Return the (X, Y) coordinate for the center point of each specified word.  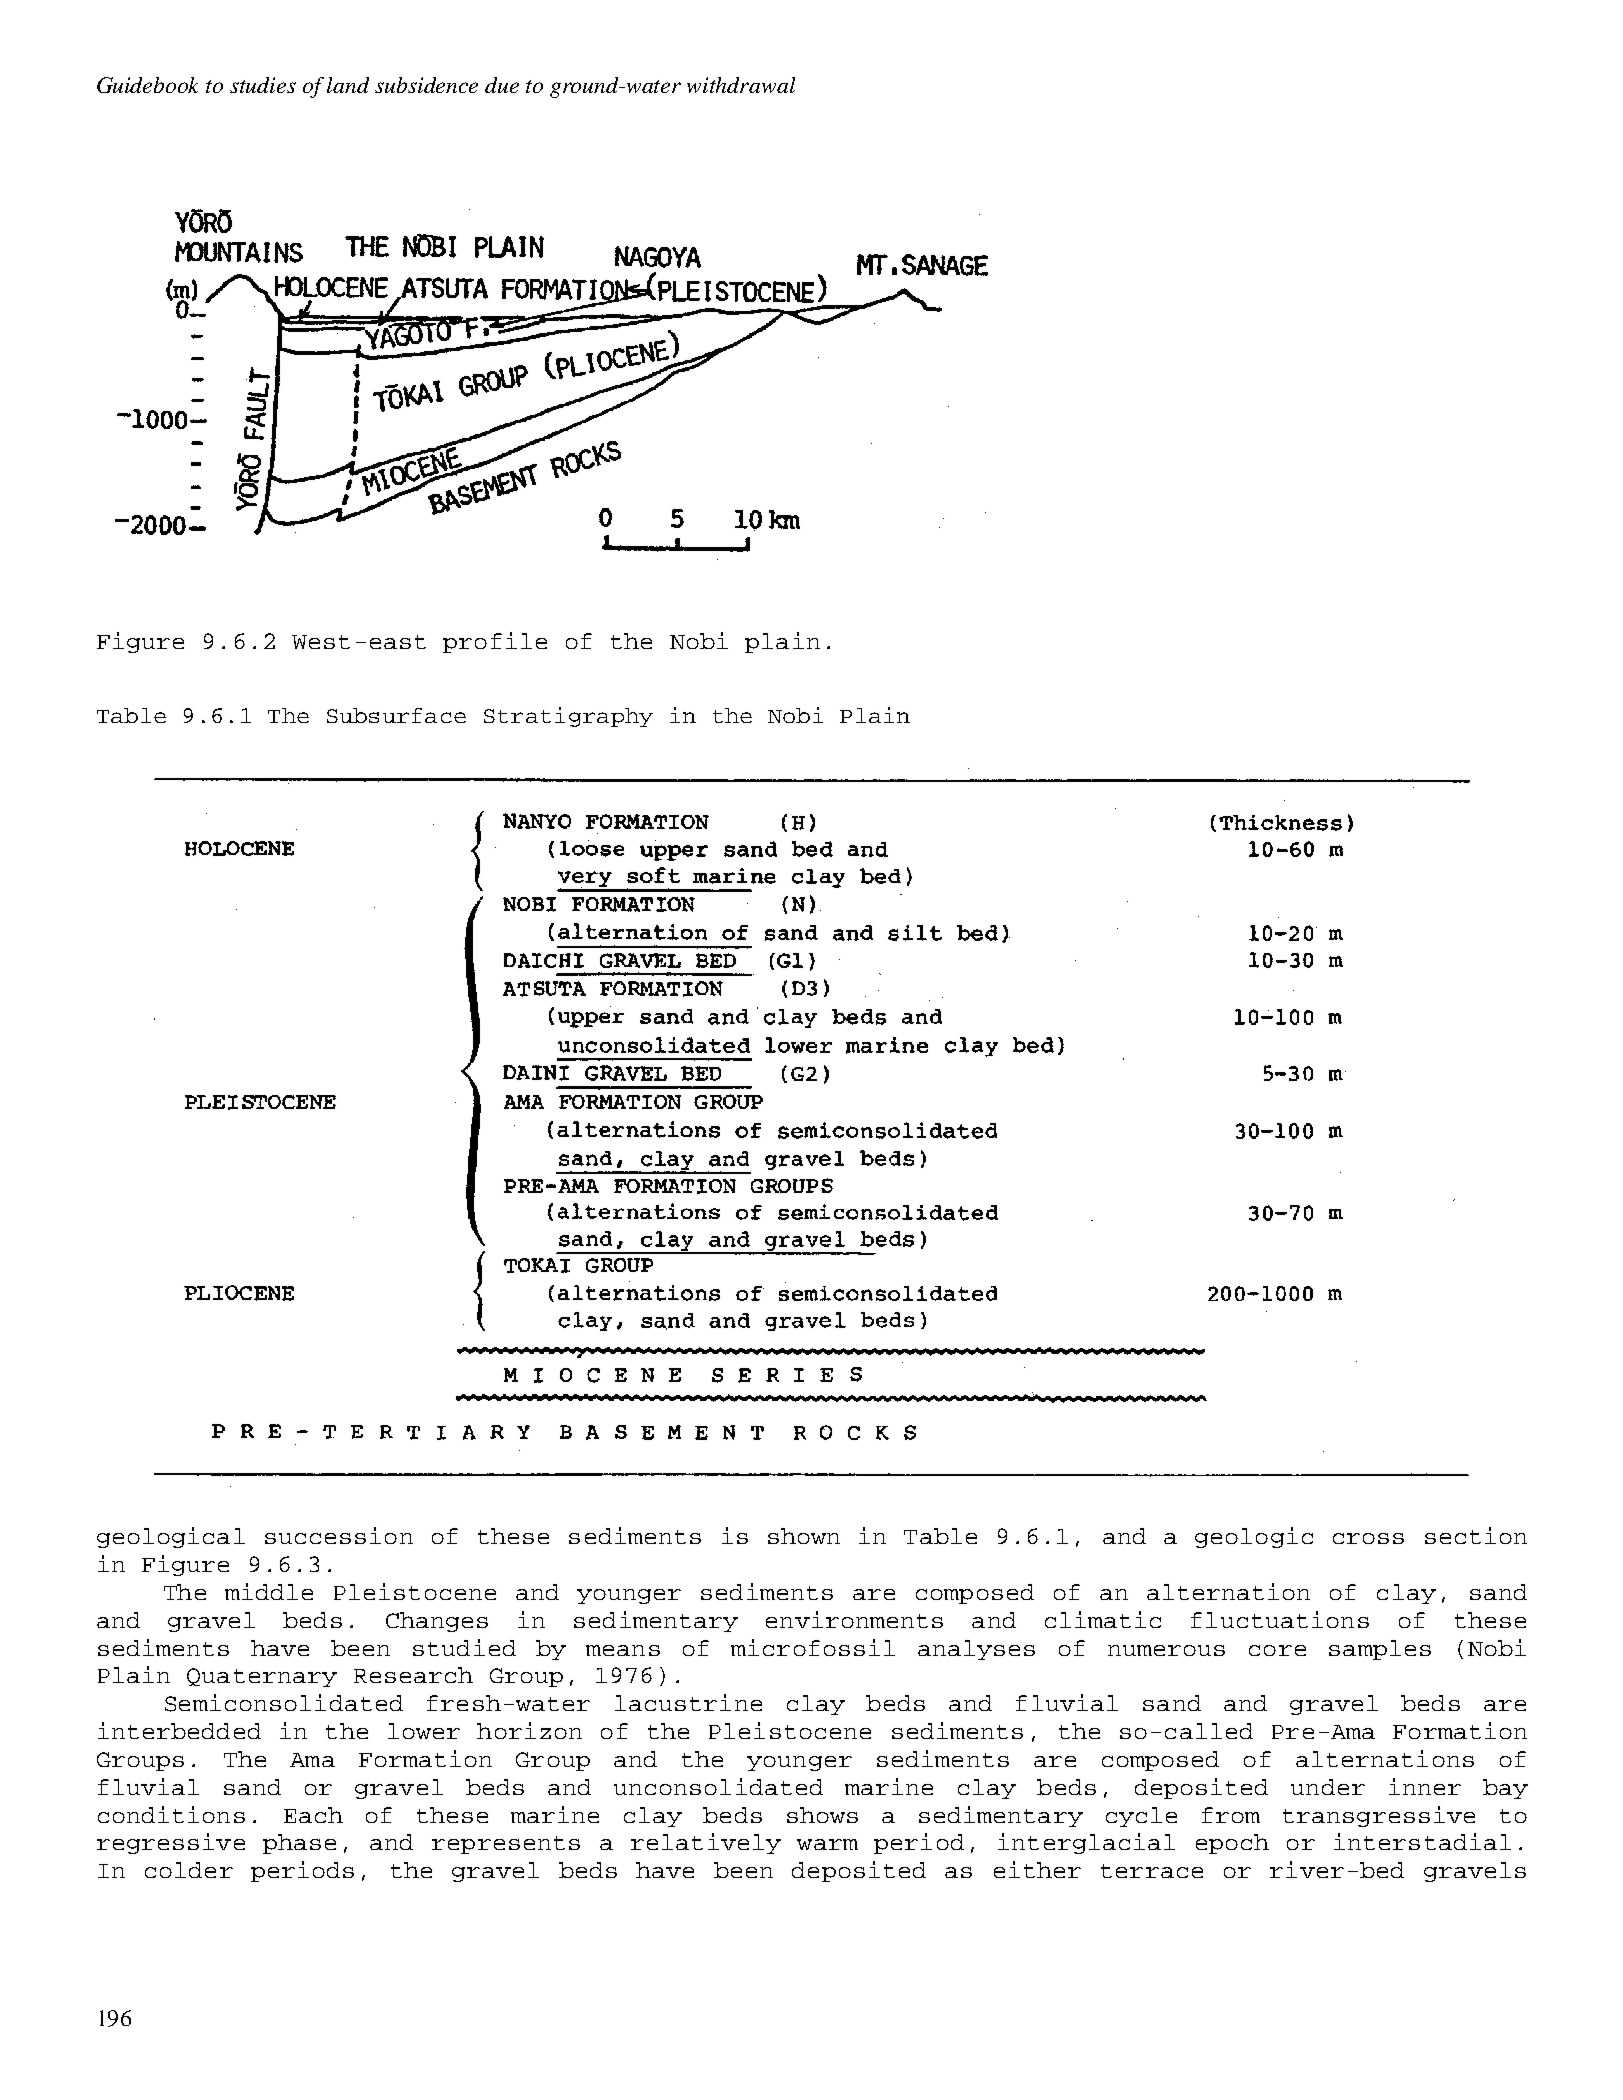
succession (339, 1535)
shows (822, 1815)
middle (269, 1591)
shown (804, 1536)
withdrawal (741, 85)
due (502, 85)
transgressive (1379, 1816)
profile (495, 642)
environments (854, 1619)
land (348, 85)
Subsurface (396, 715)
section (1476, 1535)
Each (313, 1815)
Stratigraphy (568, 717)
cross (1368, 1538)
